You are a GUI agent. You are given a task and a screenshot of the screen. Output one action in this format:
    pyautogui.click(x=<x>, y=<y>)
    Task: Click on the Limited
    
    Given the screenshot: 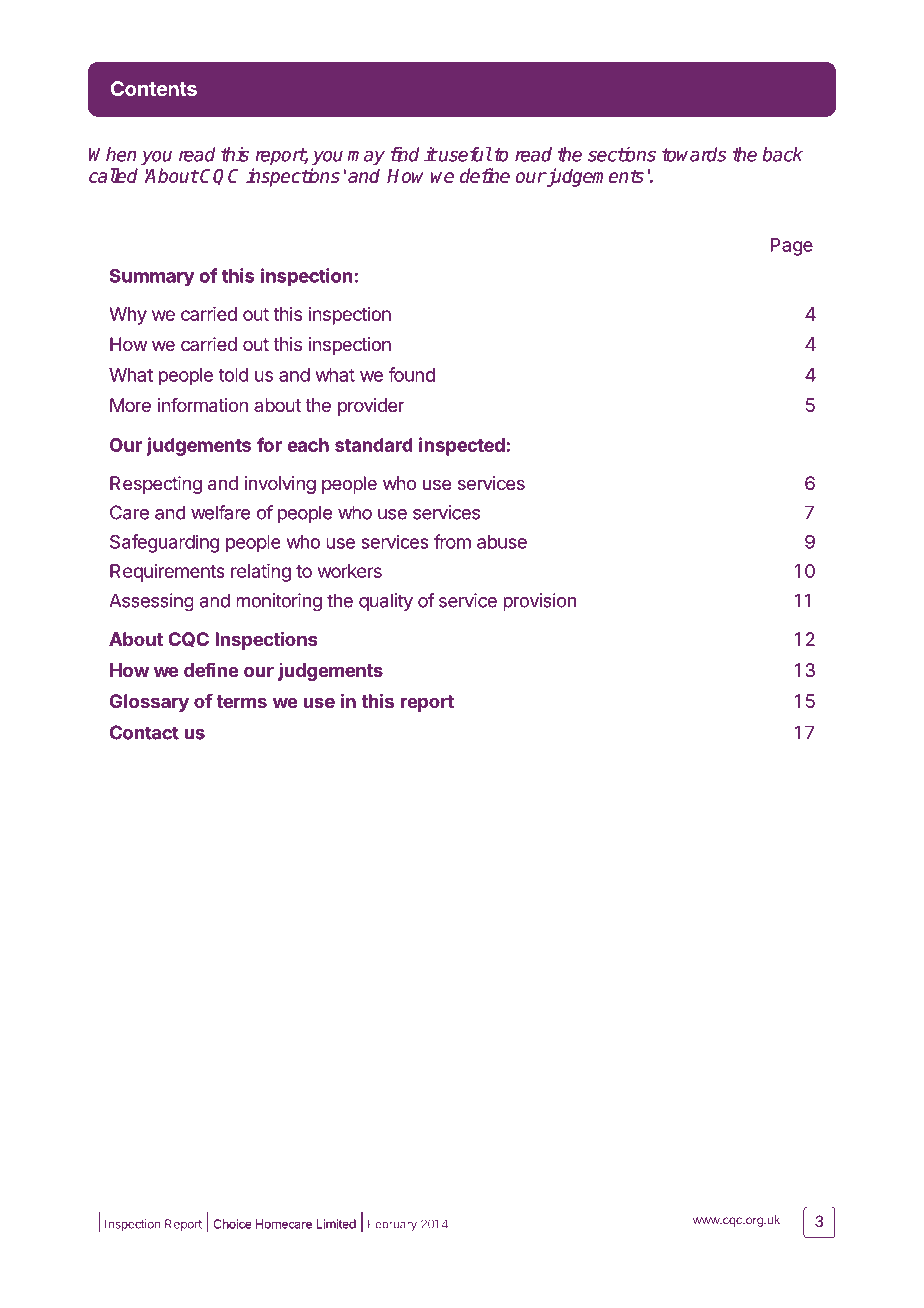 What is the action you would take?
    pyautogui.click(x=336, y=1224)
